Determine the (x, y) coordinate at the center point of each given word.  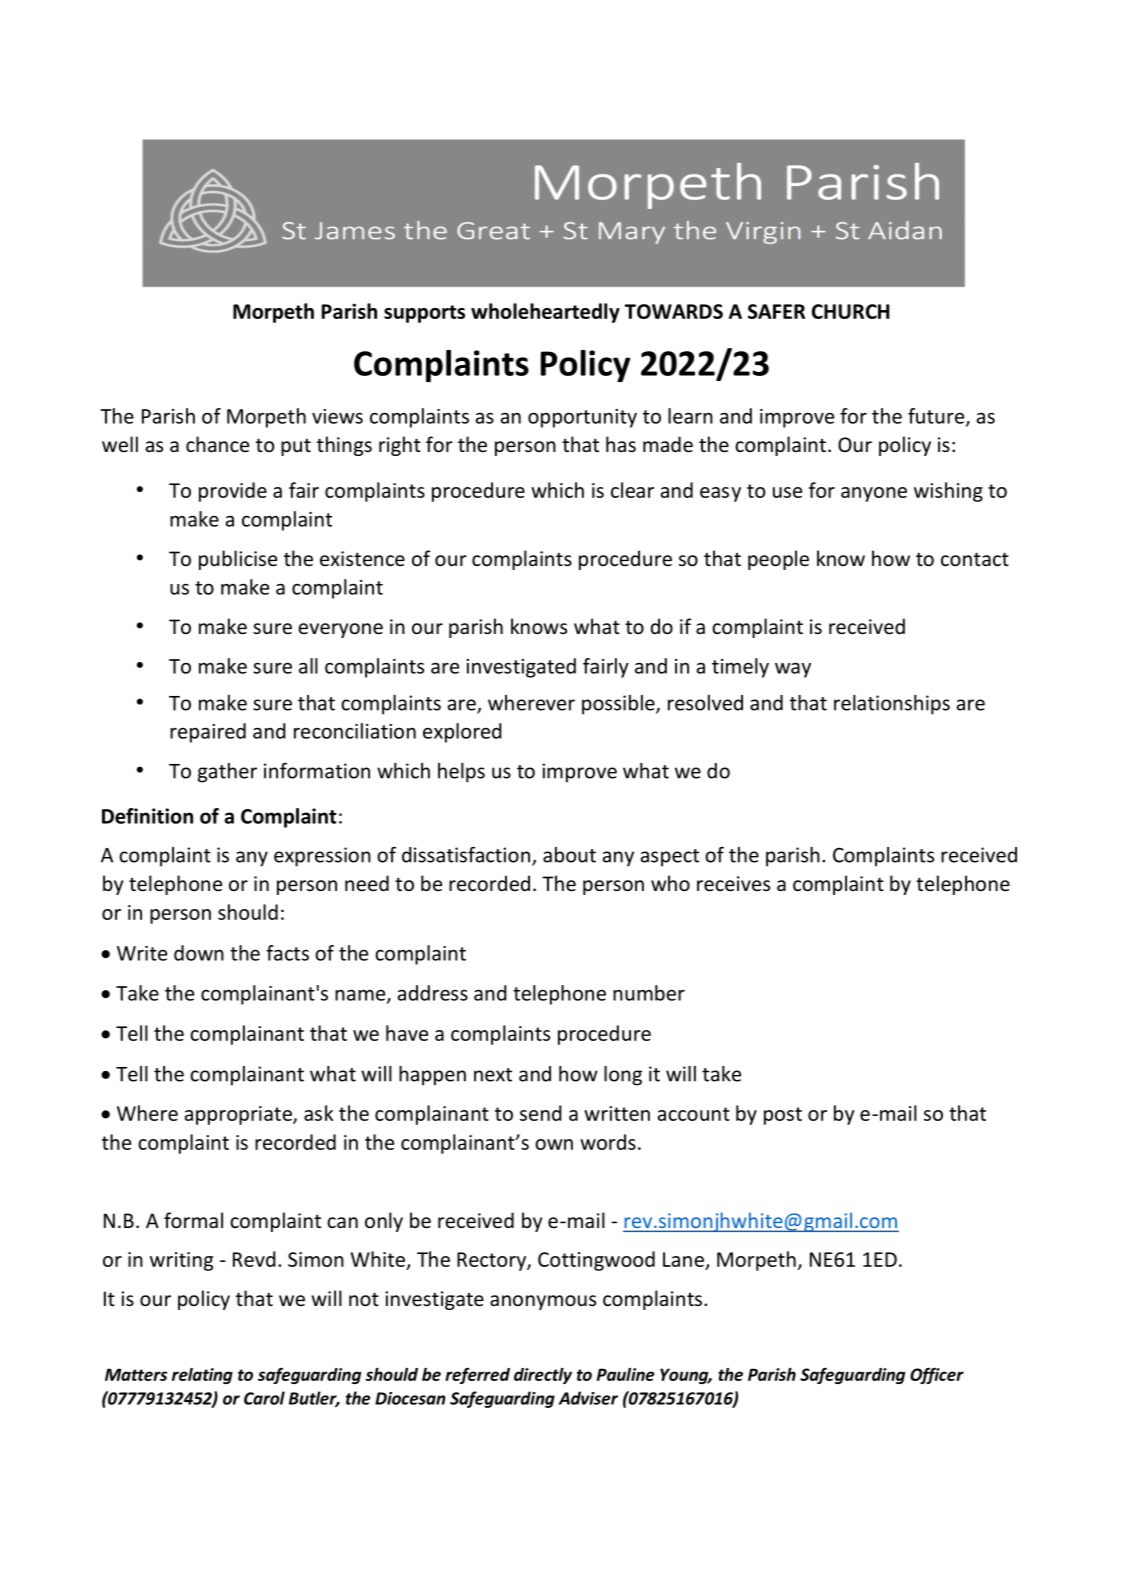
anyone (874, 494)
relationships (892, 705)
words (608, 1142)
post (783, 1116)
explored (462, 733)
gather (227, 773)
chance (217, 444)
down (199, 953)
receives (733, 883)
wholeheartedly (545, 313)
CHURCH (851, 311)
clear (632, 490)
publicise (238, 560)
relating (202, 1376)
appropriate (239, 1115)
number (649, 993)
